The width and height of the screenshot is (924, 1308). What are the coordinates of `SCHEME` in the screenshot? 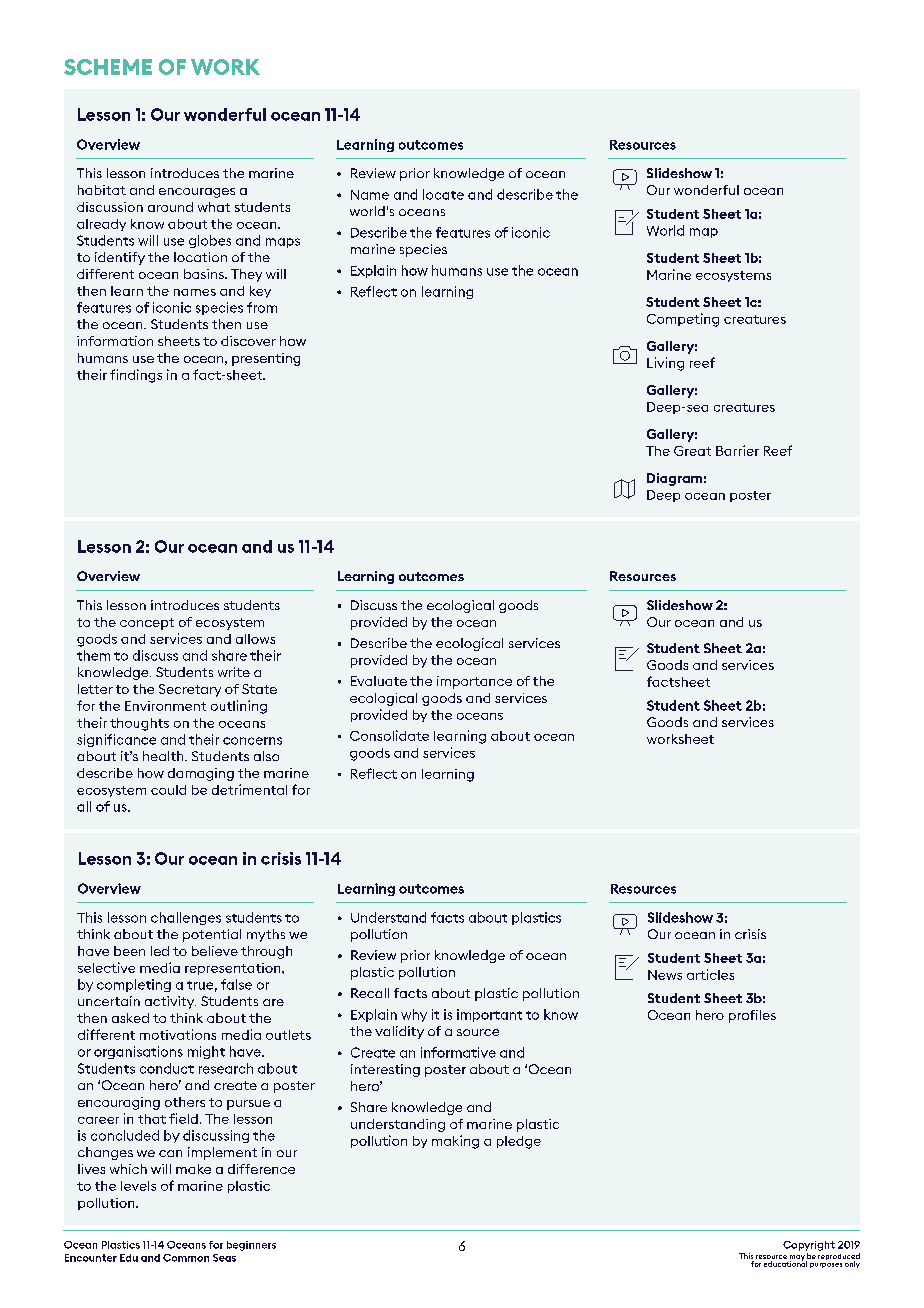 It's located at (108, 67).
